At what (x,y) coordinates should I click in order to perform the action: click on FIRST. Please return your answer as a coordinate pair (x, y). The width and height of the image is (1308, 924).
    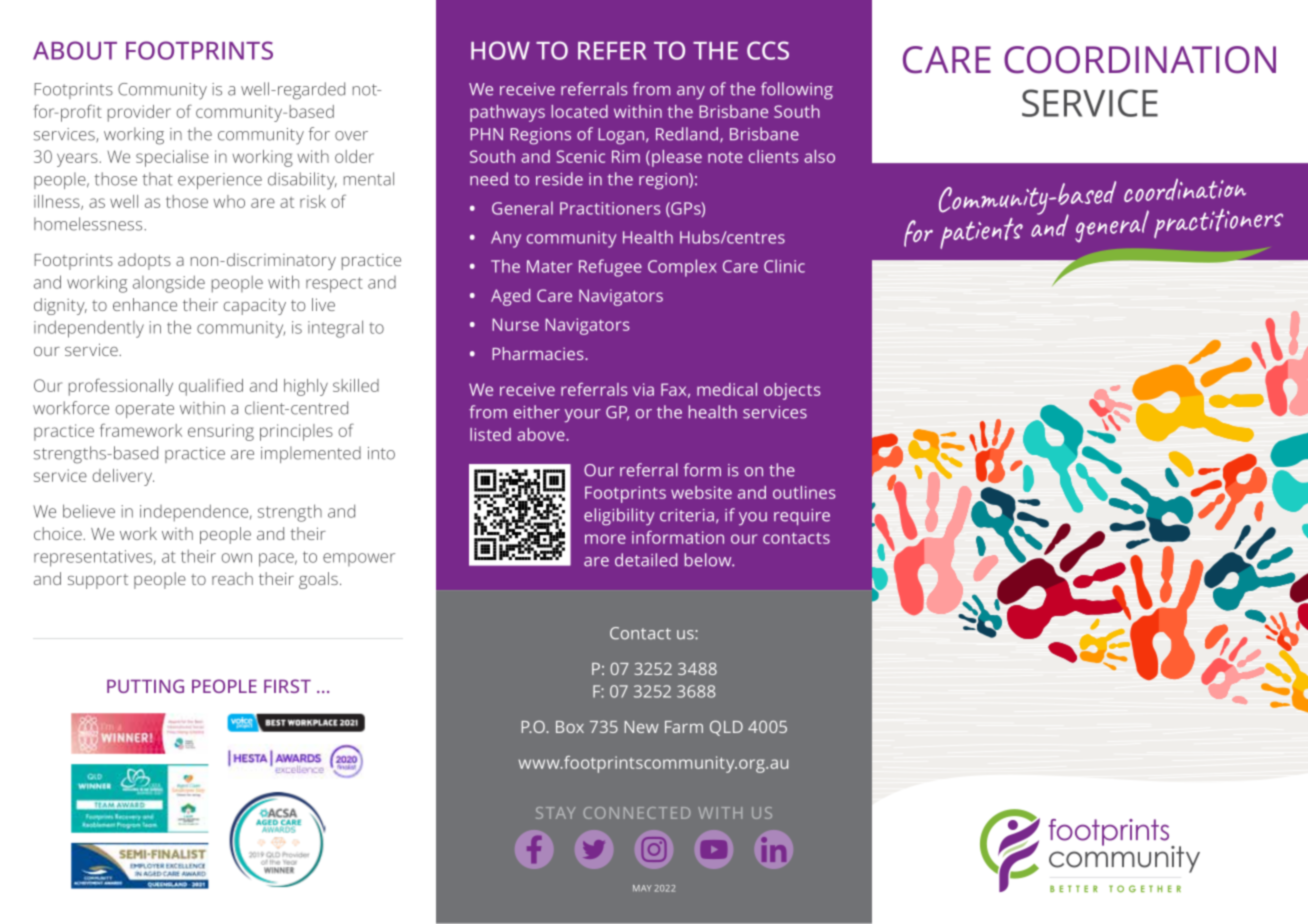
    Looking at the image, I should click on (287, 686).
